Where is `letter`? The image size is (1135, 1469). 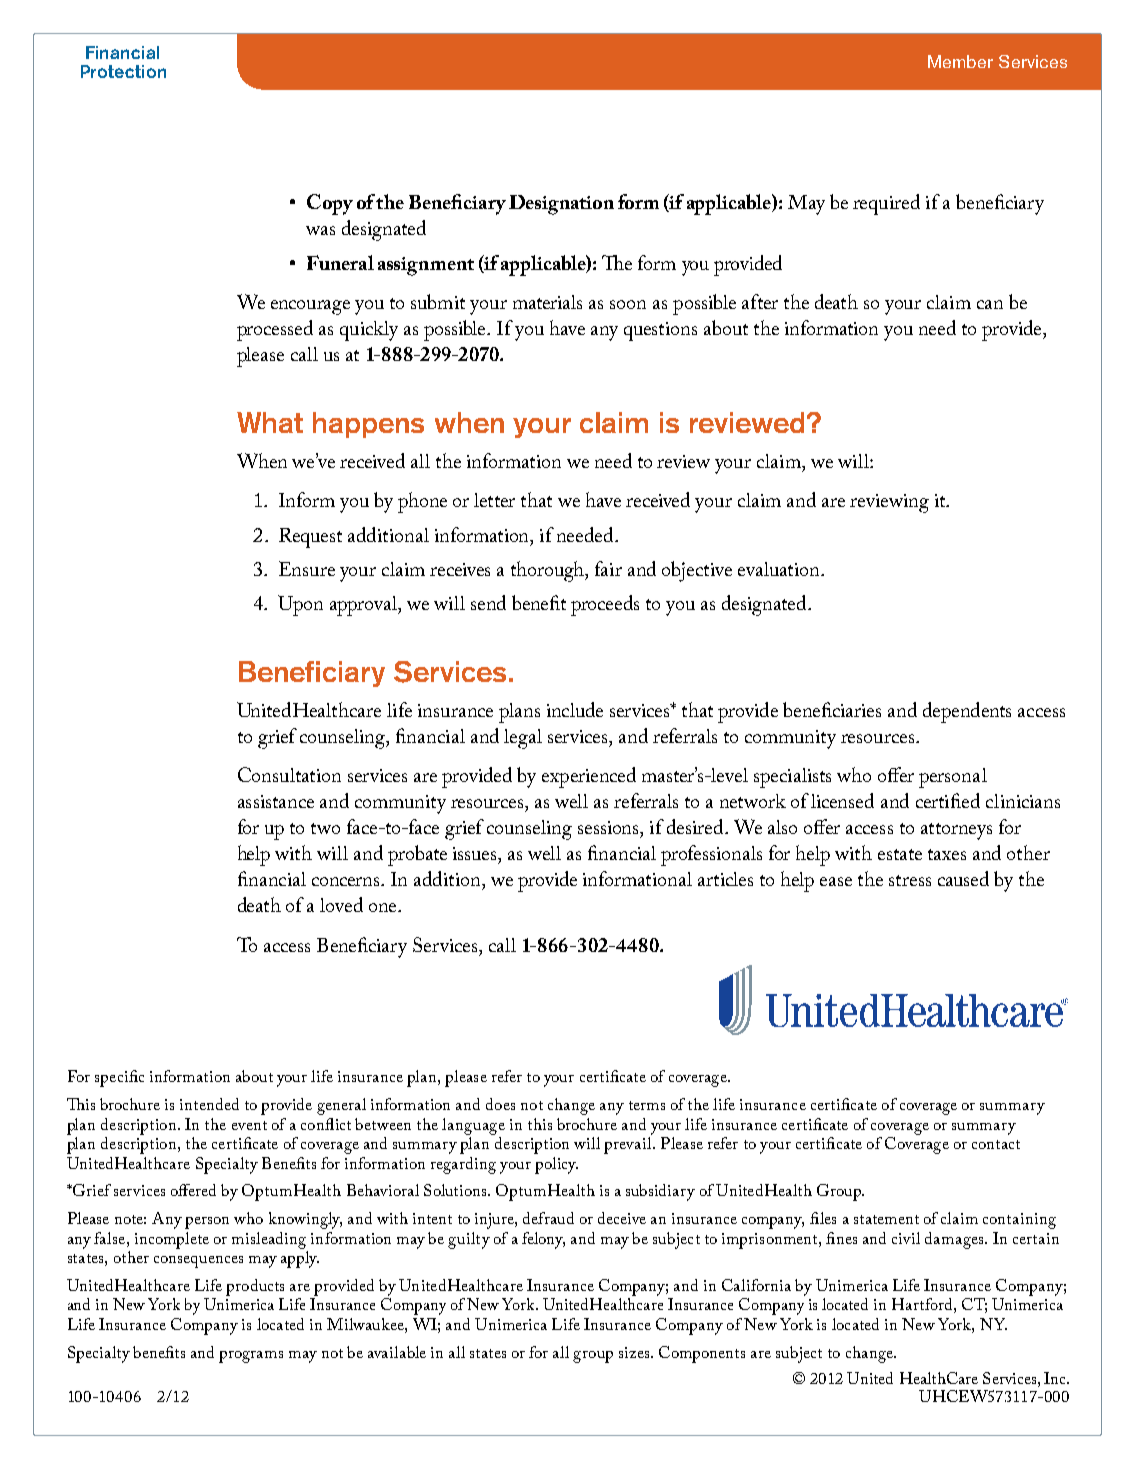
letter is located at coordinates (494, 500).
